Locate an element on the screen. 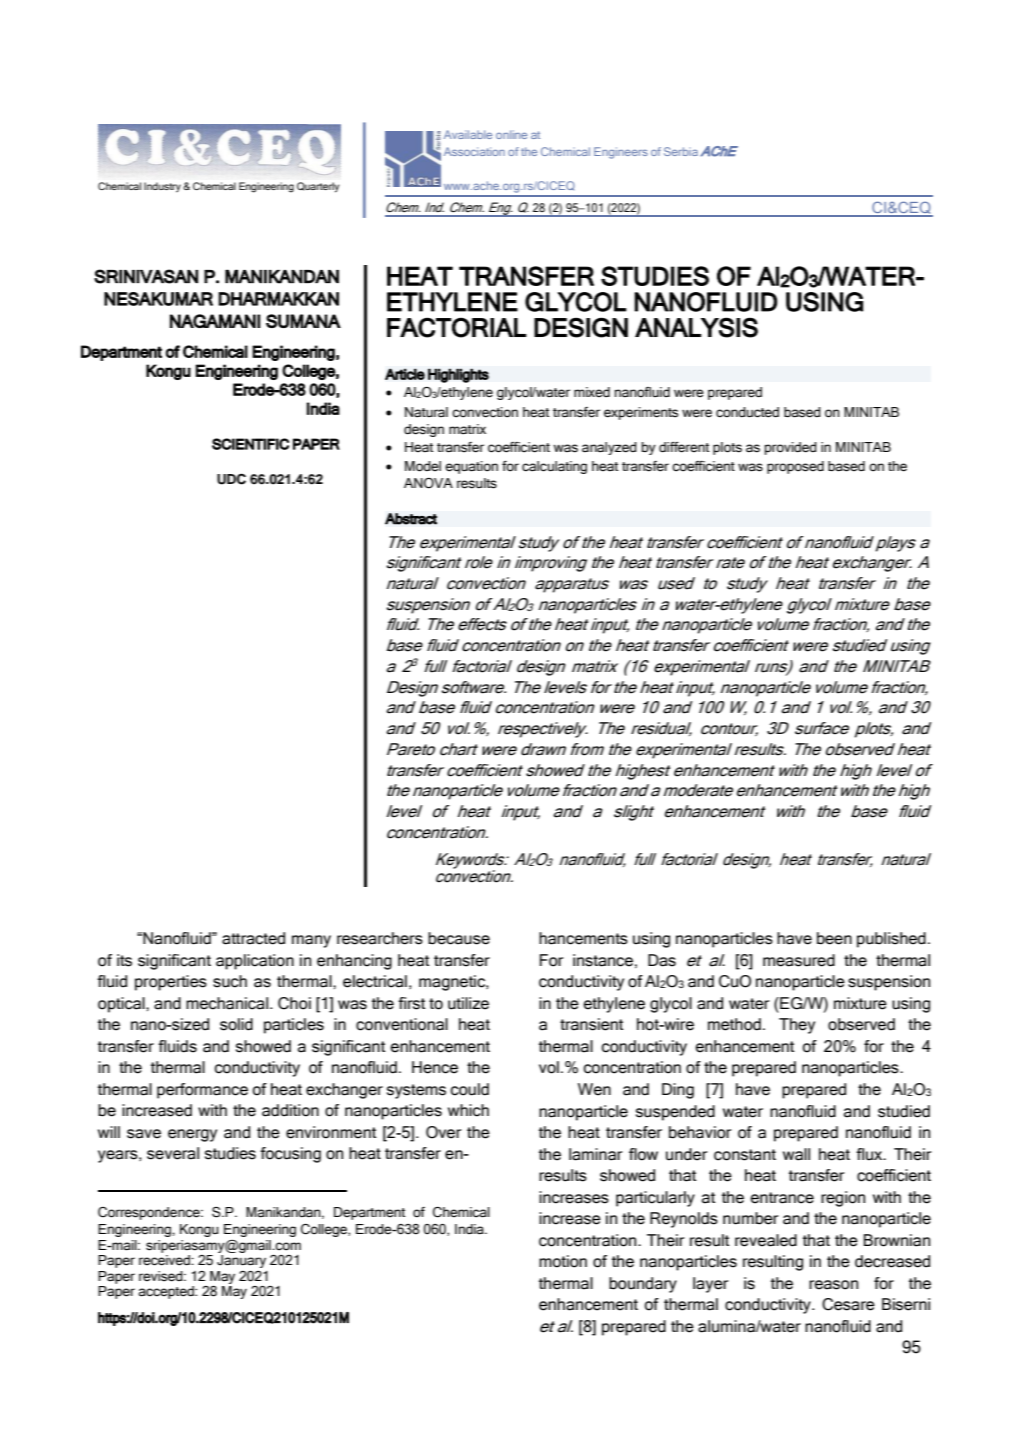 The height and width of the screenshot is (1454, 1029). motion is located at coordinates (563, 1261).
